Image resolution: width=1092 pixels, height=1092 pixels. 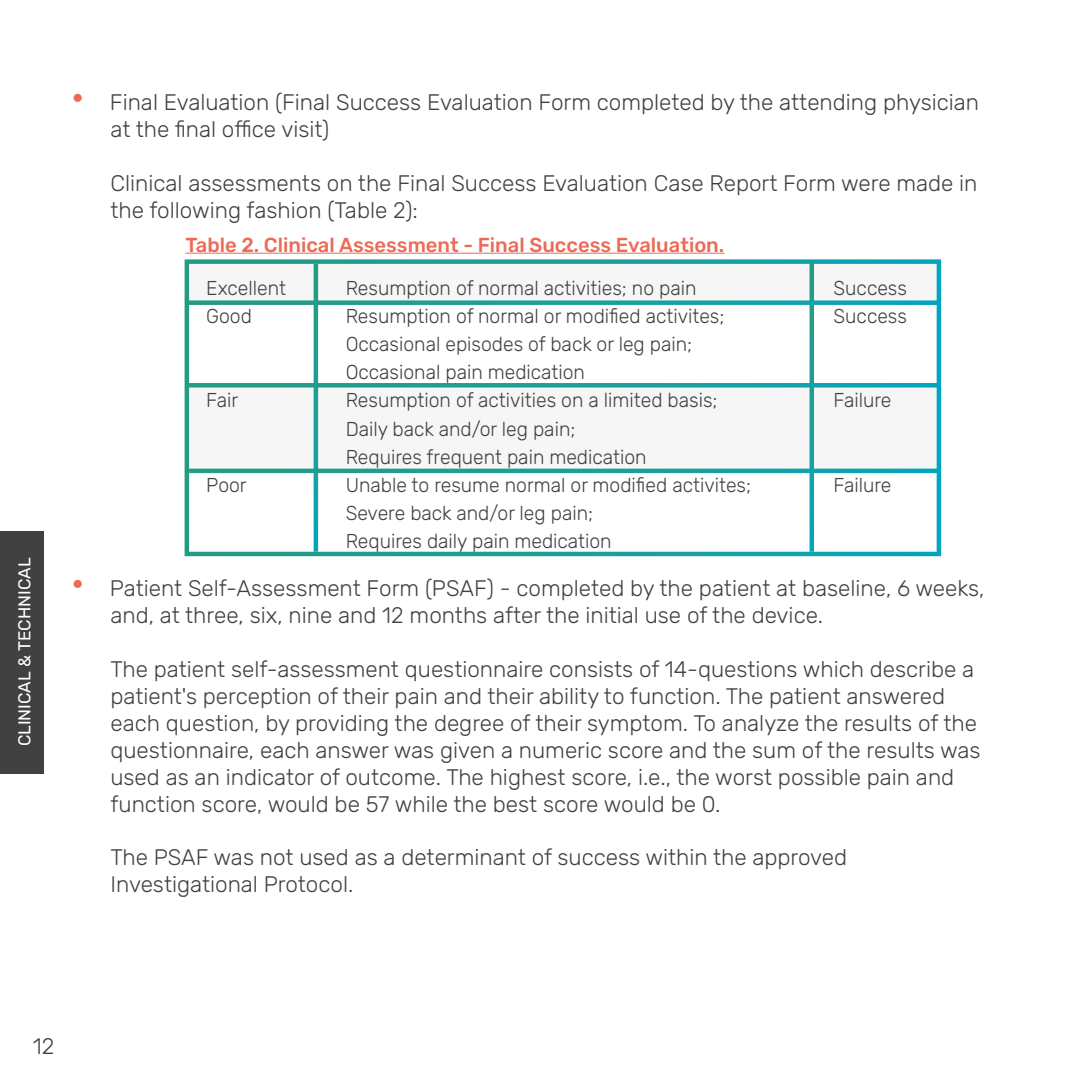 What do you see at coordinates (517, 614) in the image?
I see `after` at bounding box center [517, 614].
